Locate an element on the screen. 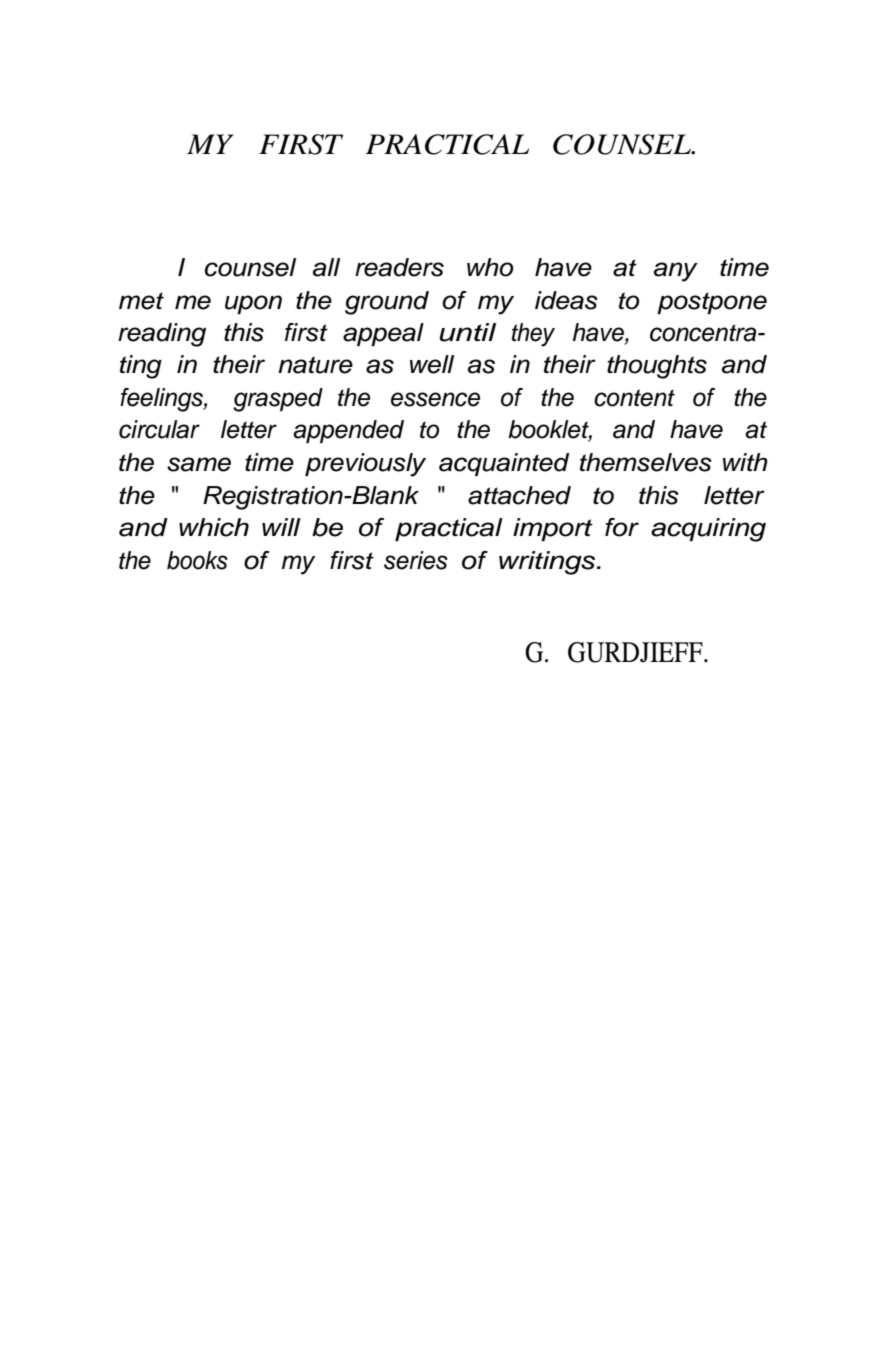  readers is located at coordinates (399, 267).
